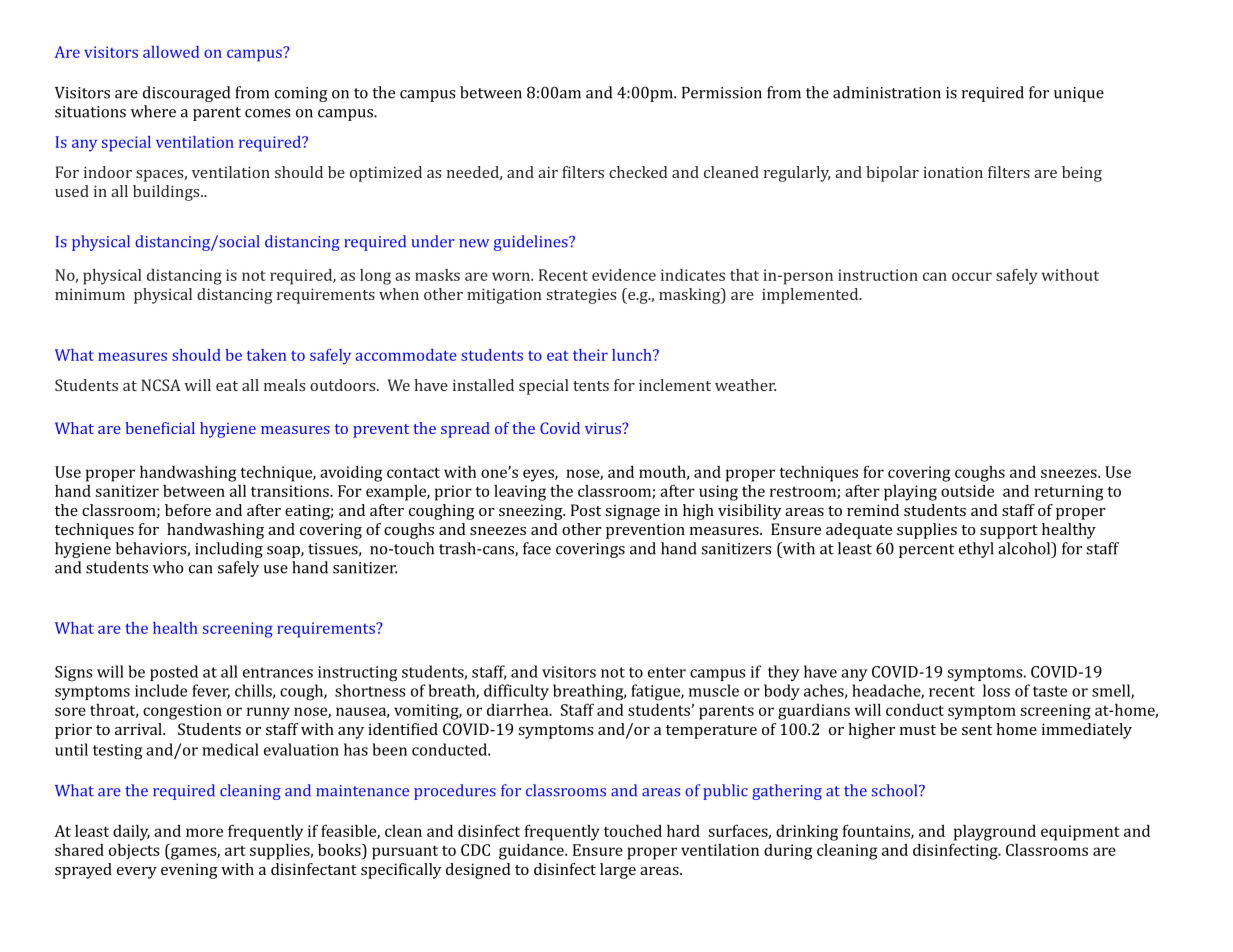  What do you see at coordinates (539, 475) in the screenshot?
I see `eyes` at bounding box center [539, 475].
